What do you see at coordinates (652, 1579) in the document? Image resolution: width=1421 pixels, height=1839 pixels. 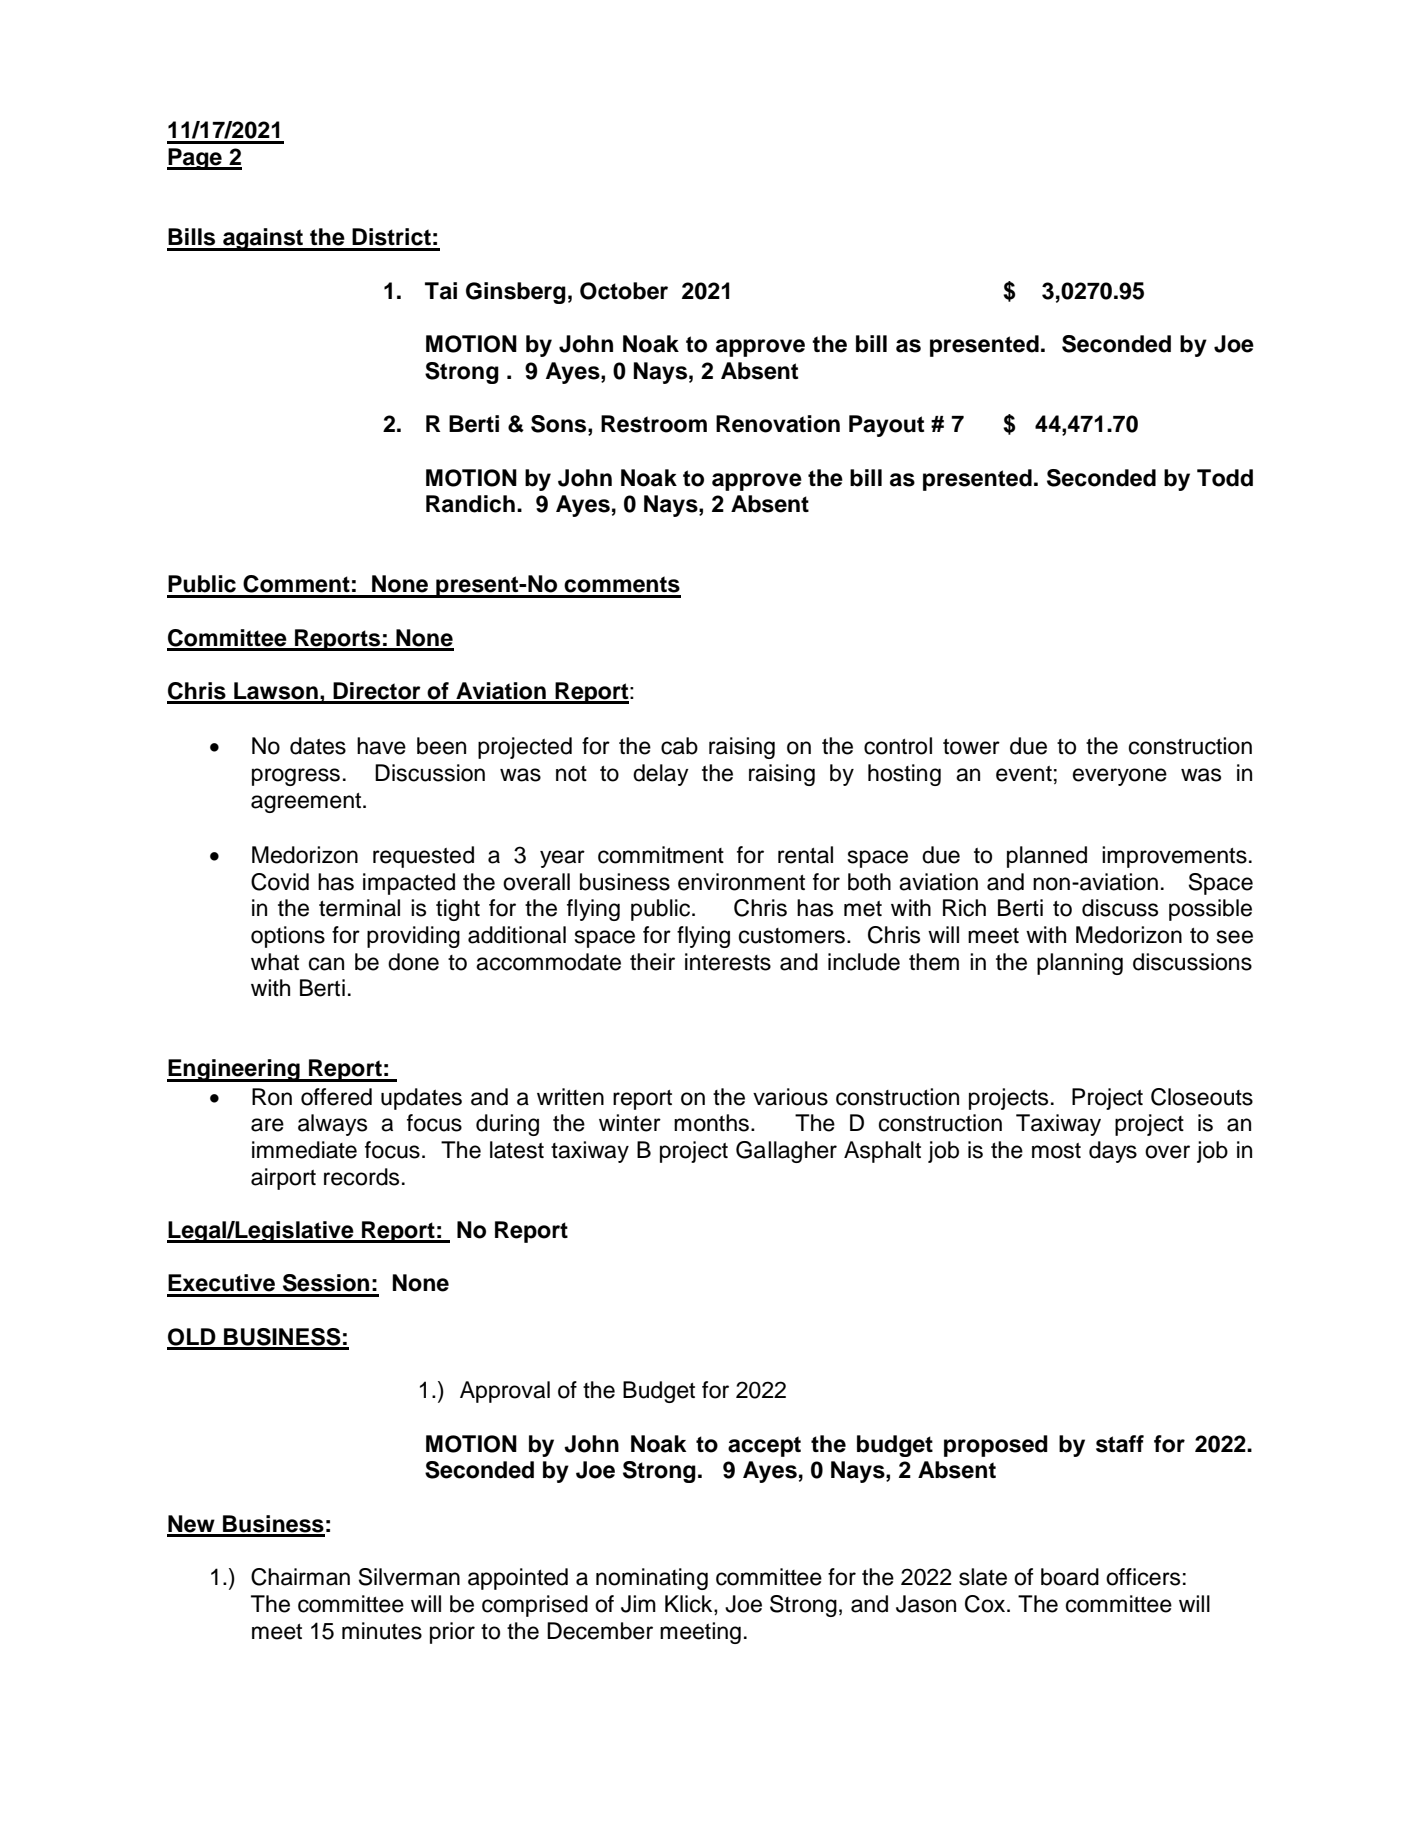 I see `nominating` at bounding box center [652, 1579].
